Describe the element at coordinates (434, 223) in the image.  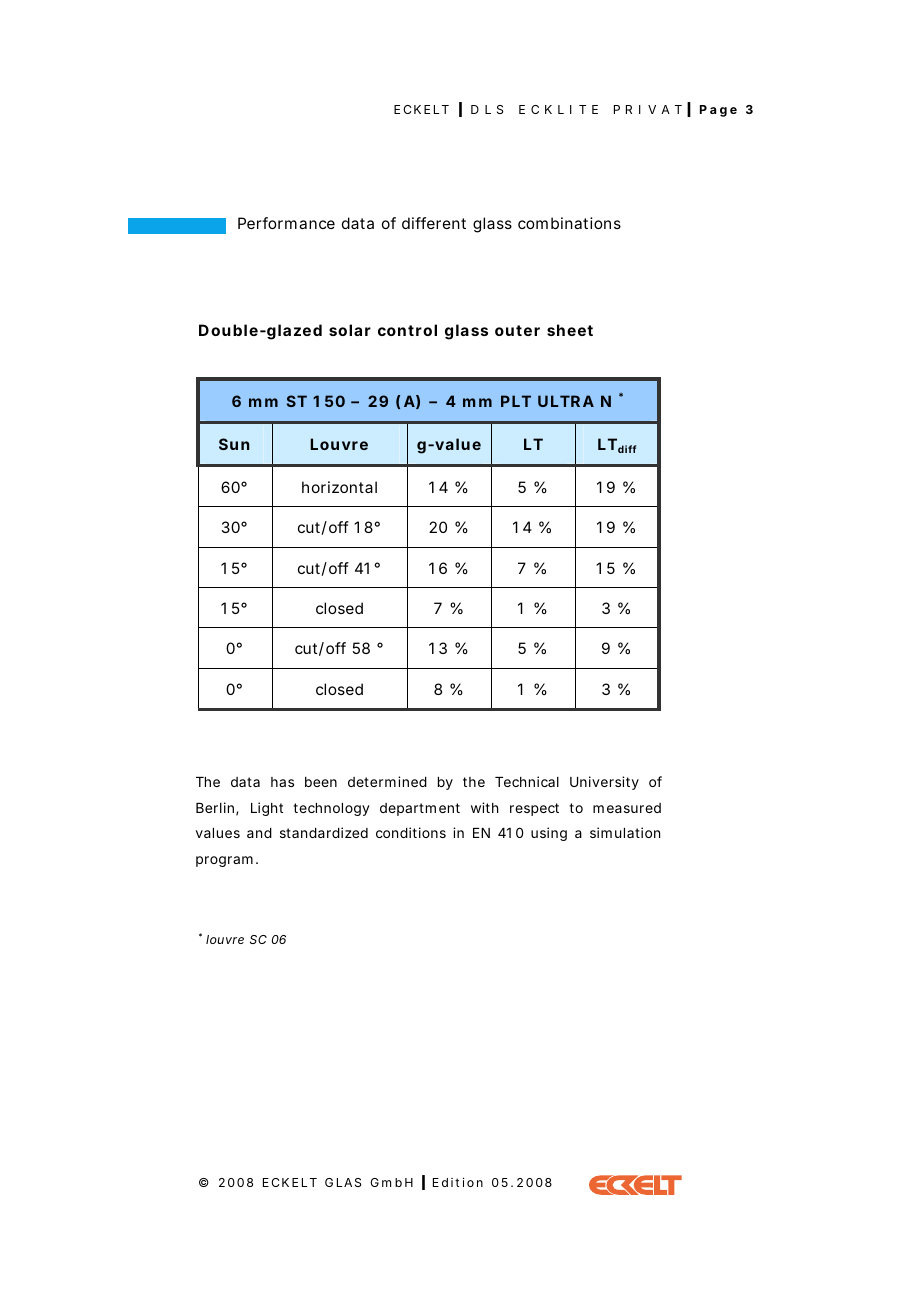
I see `different` at that location.
